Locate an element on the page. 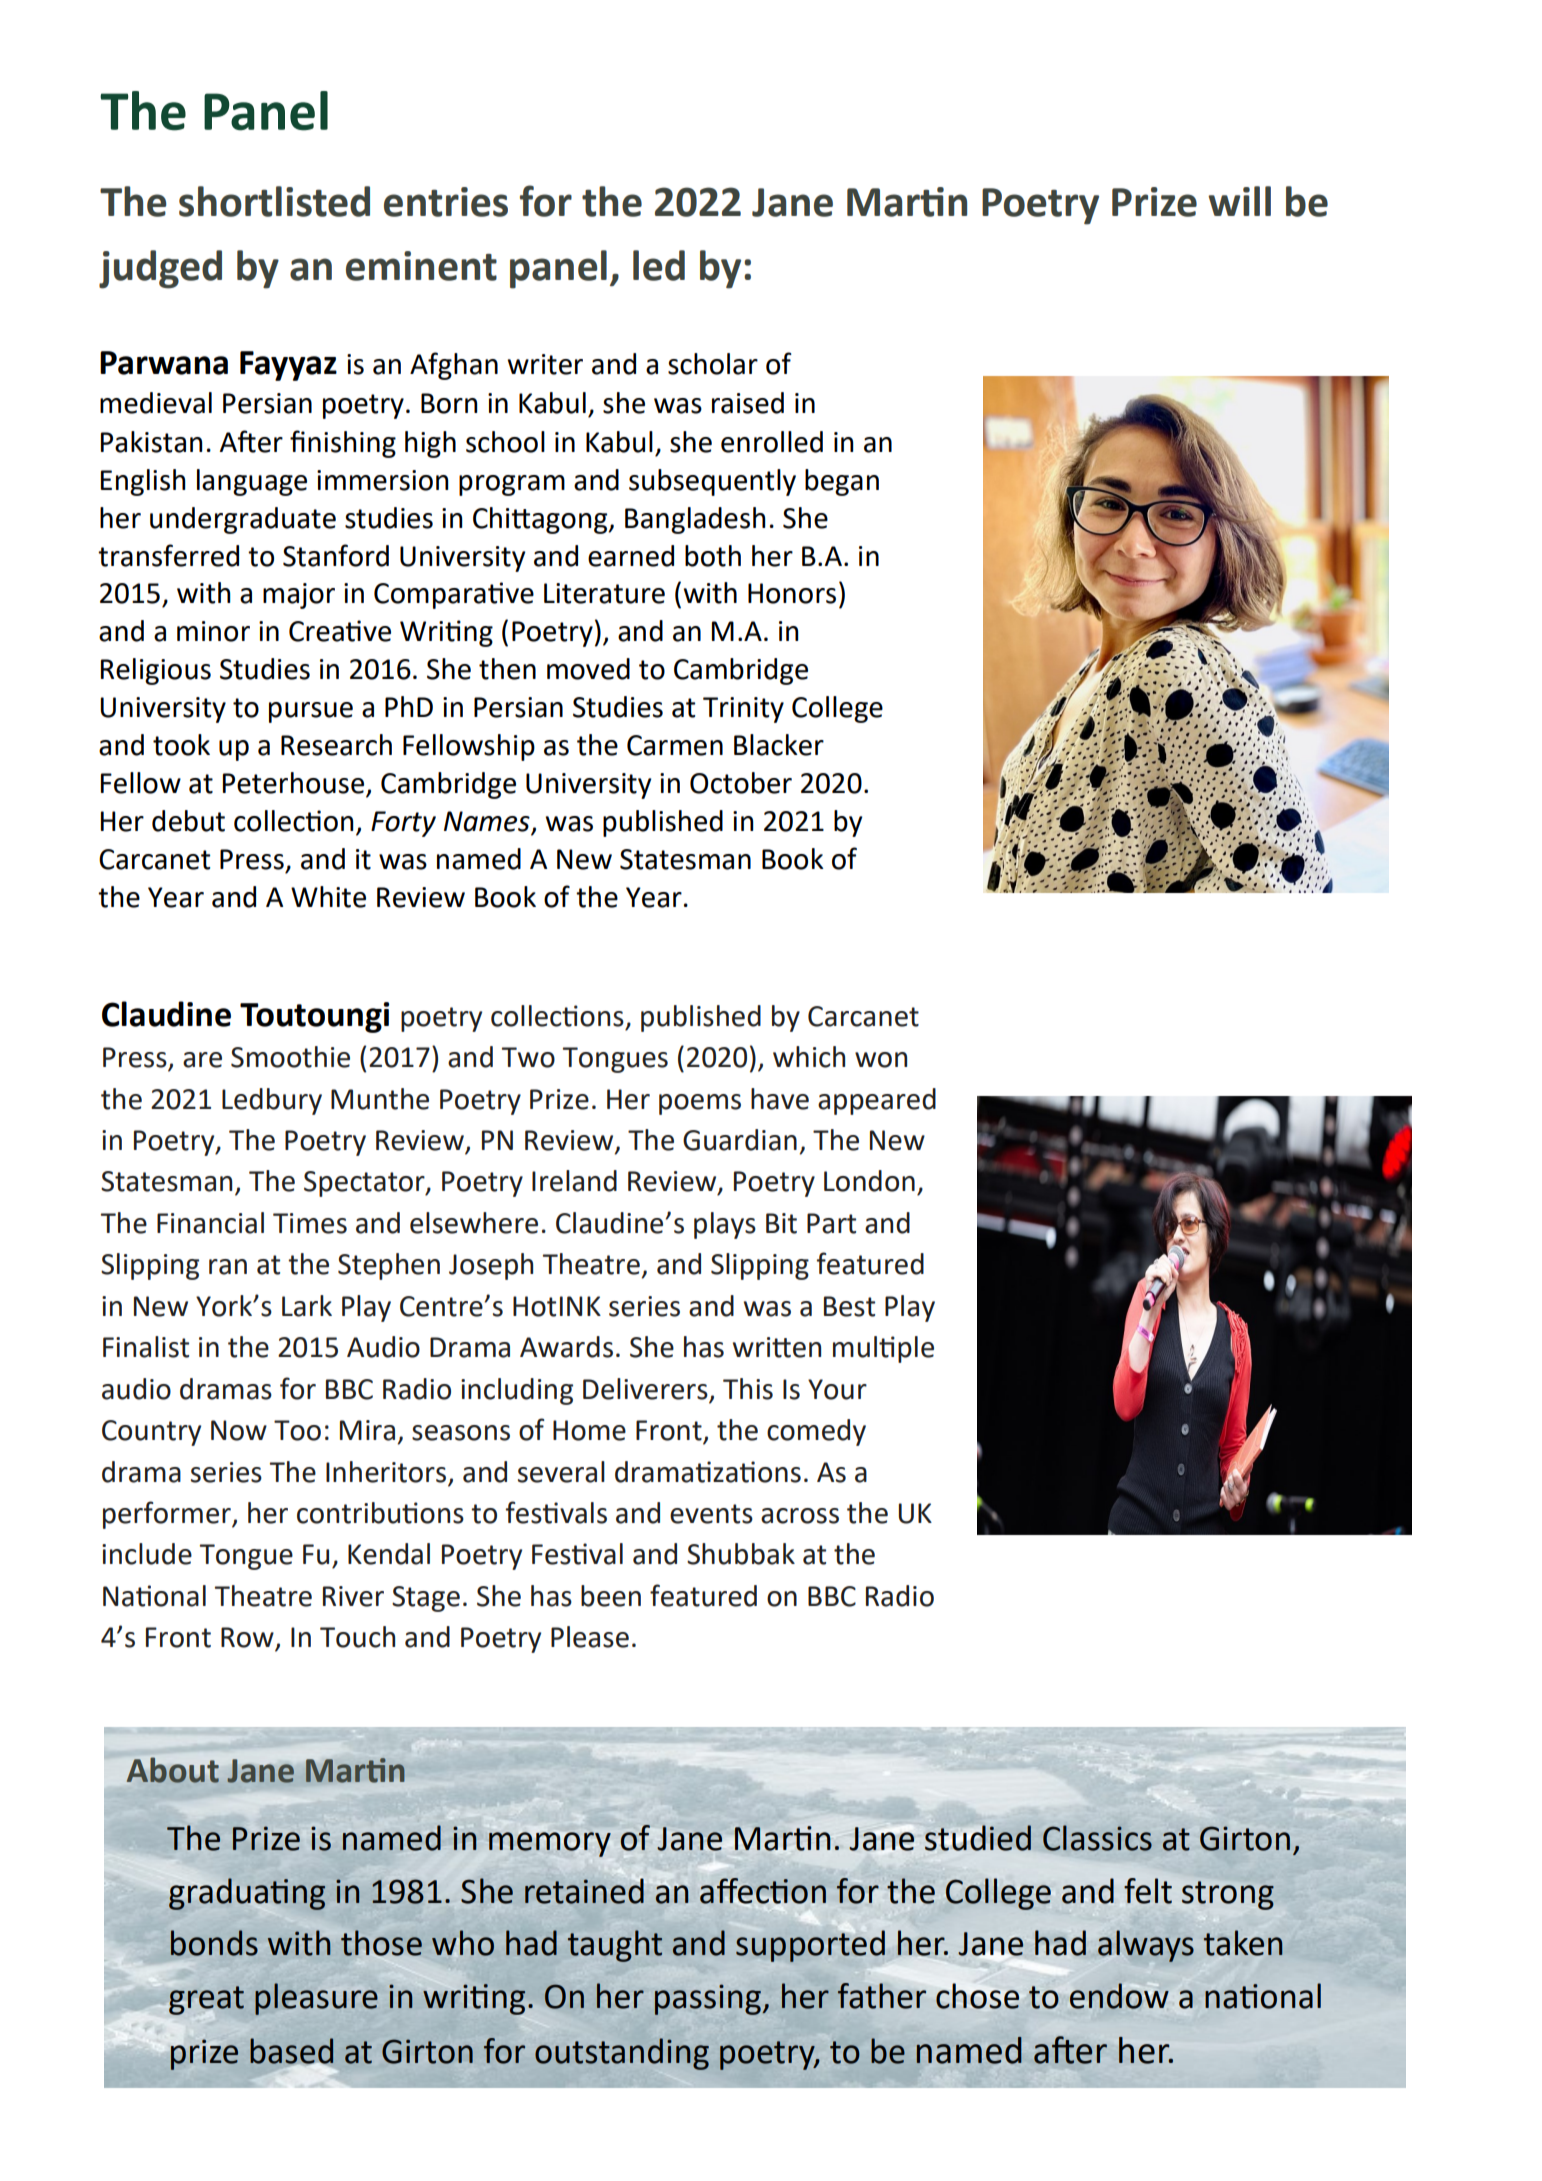 The image size is (1542, 2181). shortlisted is located at coordinates (274, 201).
